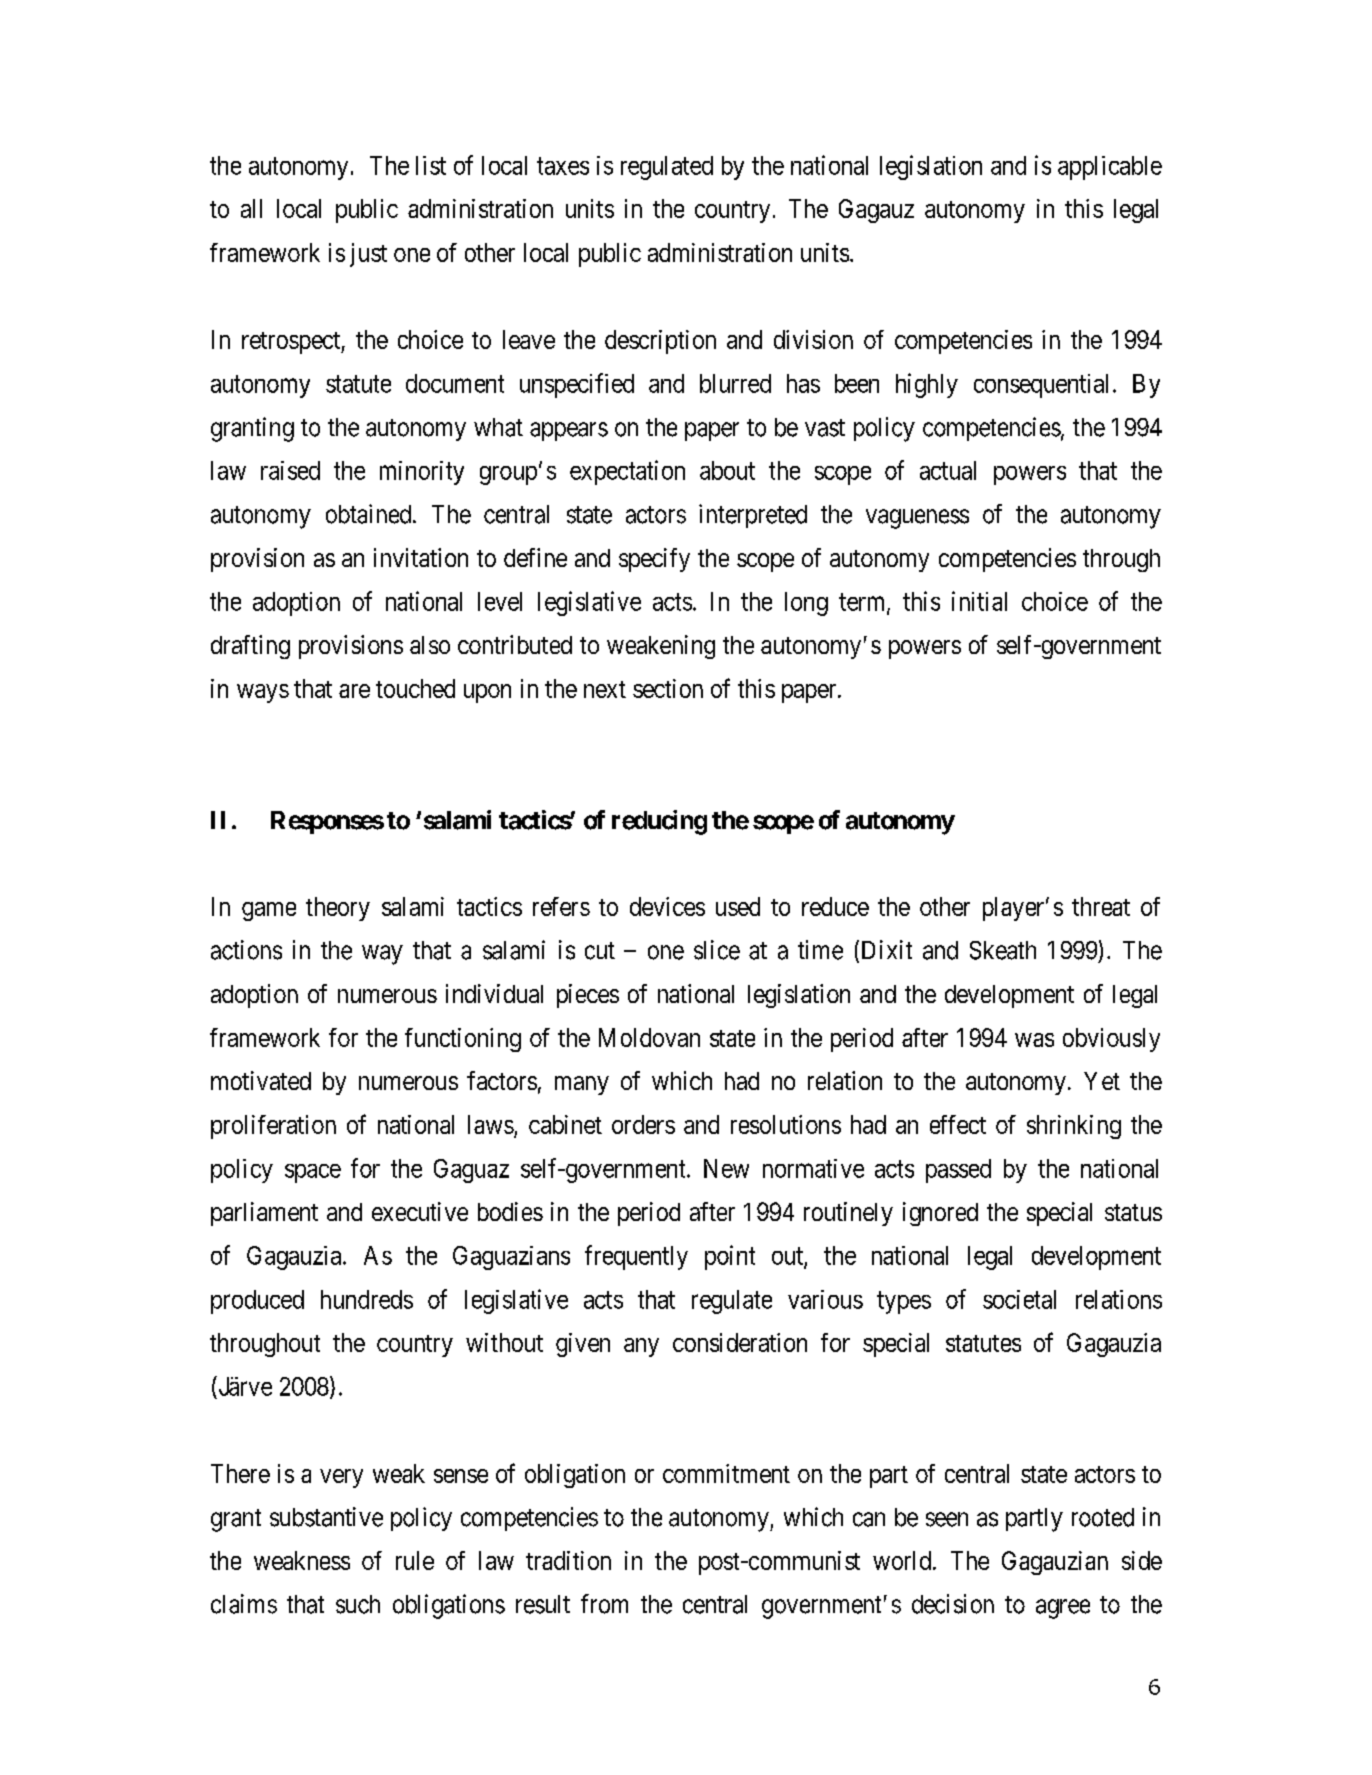 Image resolution: width=1372 pixels, height=1775 pixels. What do you see at coordinates (370, 514) in the screenshot?
I see `obtained` at bounding box center [370, 514].
